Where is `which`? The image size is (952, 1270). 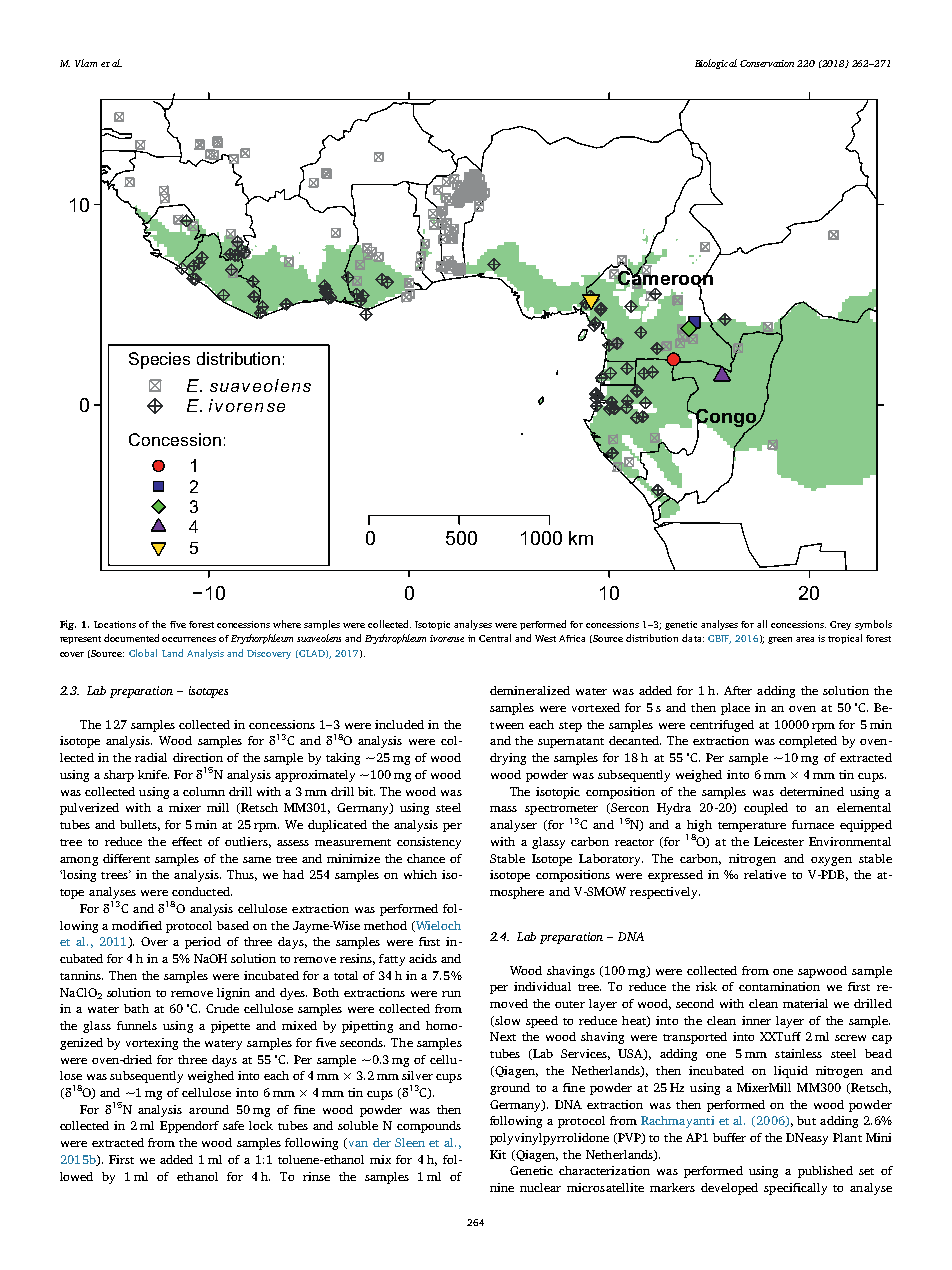
which is located at coordinates (420, 874).
